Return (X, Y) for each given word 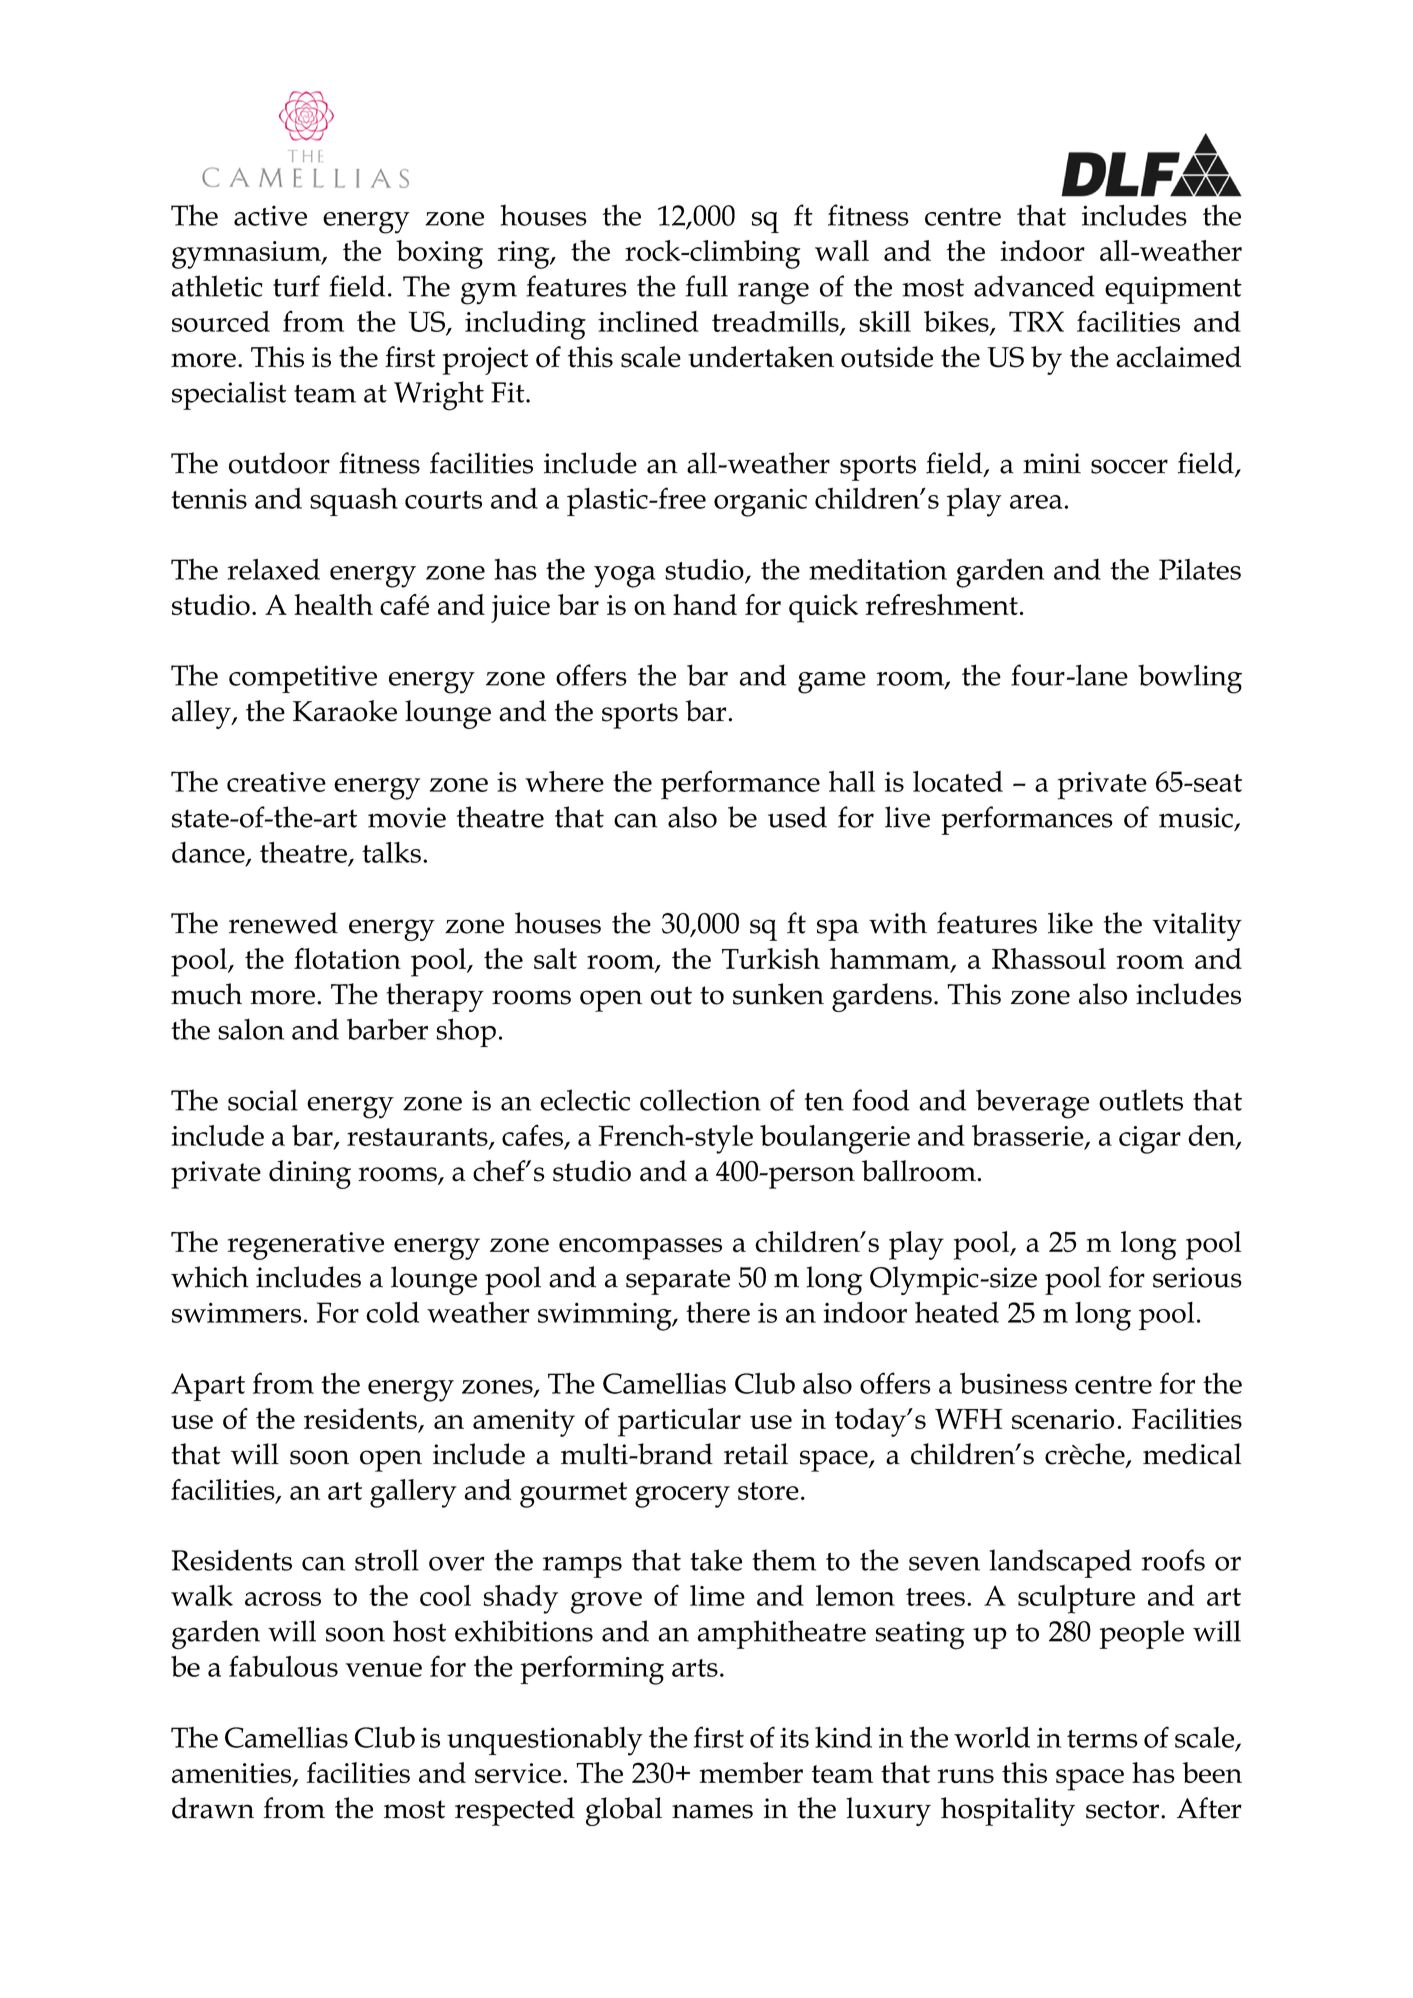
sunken (778, 994)
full (707, 286)
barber (387, 1029)
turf (296, 286)
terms (1102, 1739)
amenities (233, 1774)
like (1070, 923)
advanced (1034, 286)
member (751, 1772)
